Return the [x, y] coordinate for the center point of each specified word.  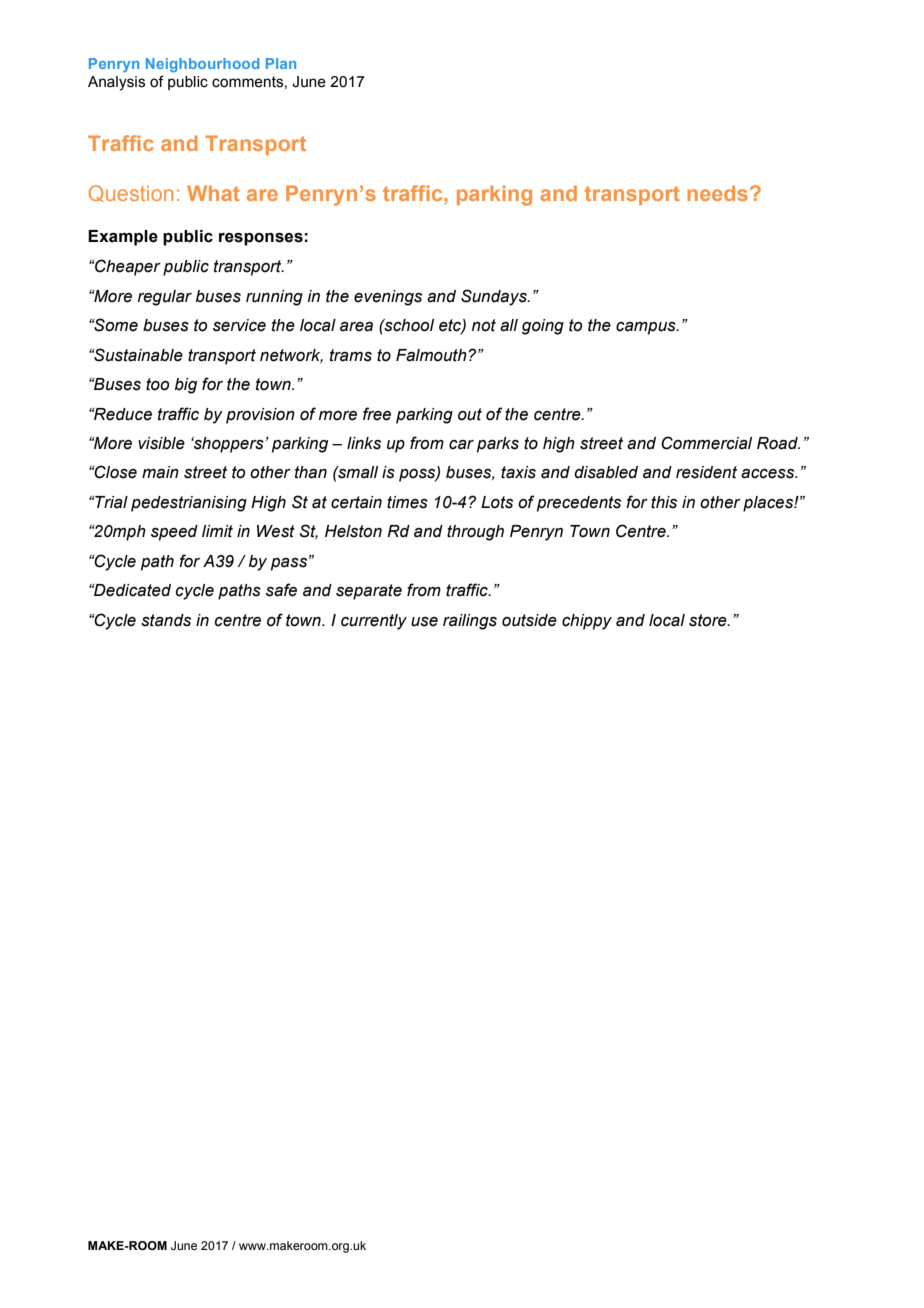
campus [647, 328]
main [160, 472]
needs [717, 193]
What [213, 193]
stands [166, 620]
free [377, 414]
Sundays [495, 297]
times [407, 502]
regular [165, 298]
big [186, 386]
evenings [388, 298]
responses [261, 239]
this [664, 502]
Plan [281, 63]
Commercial [706, 443]
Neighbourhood [202, 65]
